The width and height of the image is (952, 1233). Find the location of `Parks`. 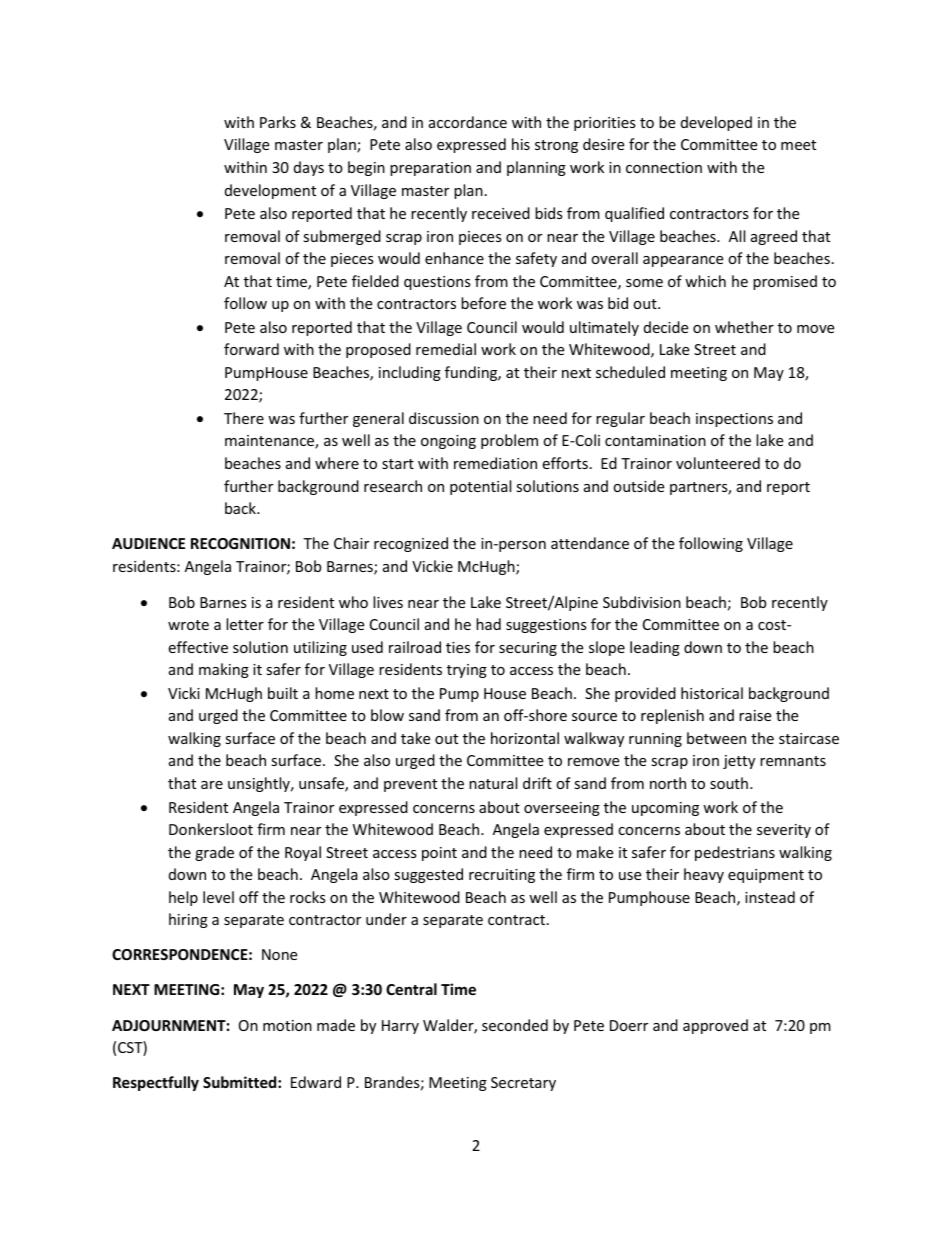

Parks is located at coordinates (278, 122).
